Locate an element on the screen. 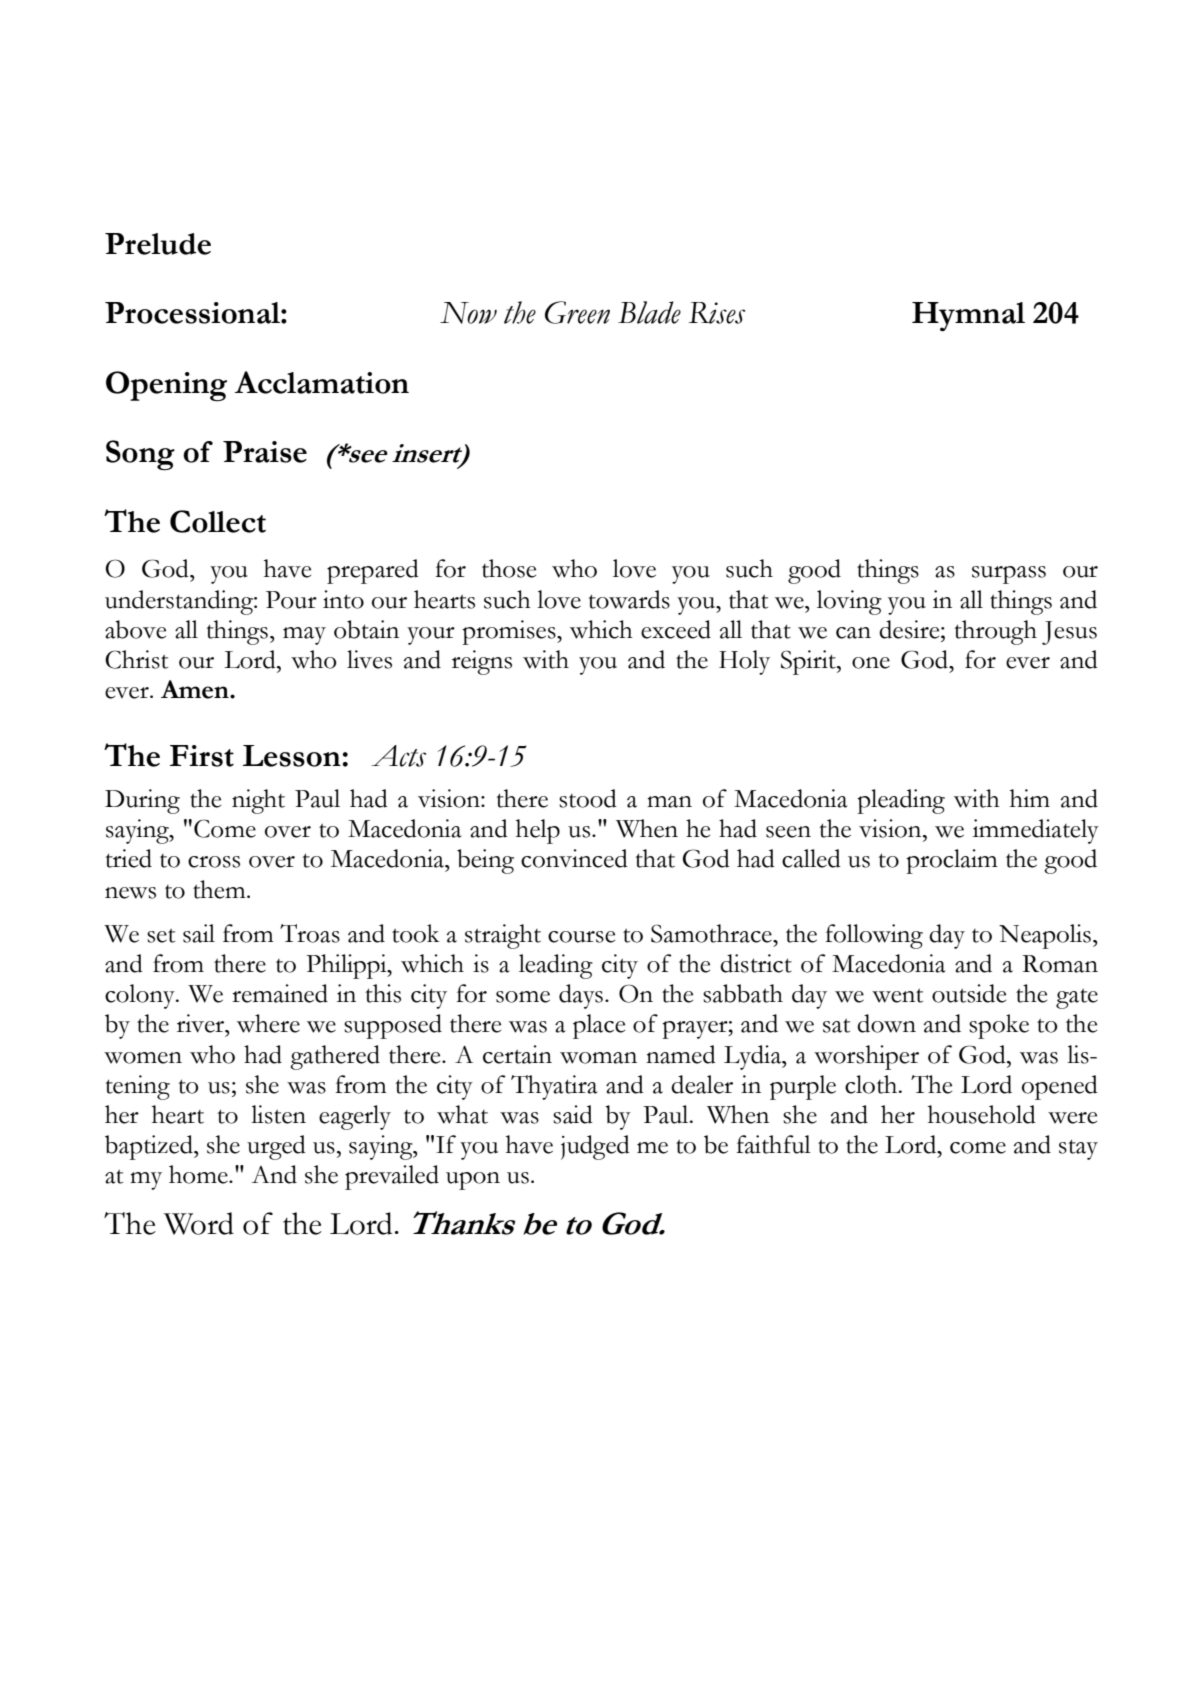  Green is located at coordinates (577, 312).
